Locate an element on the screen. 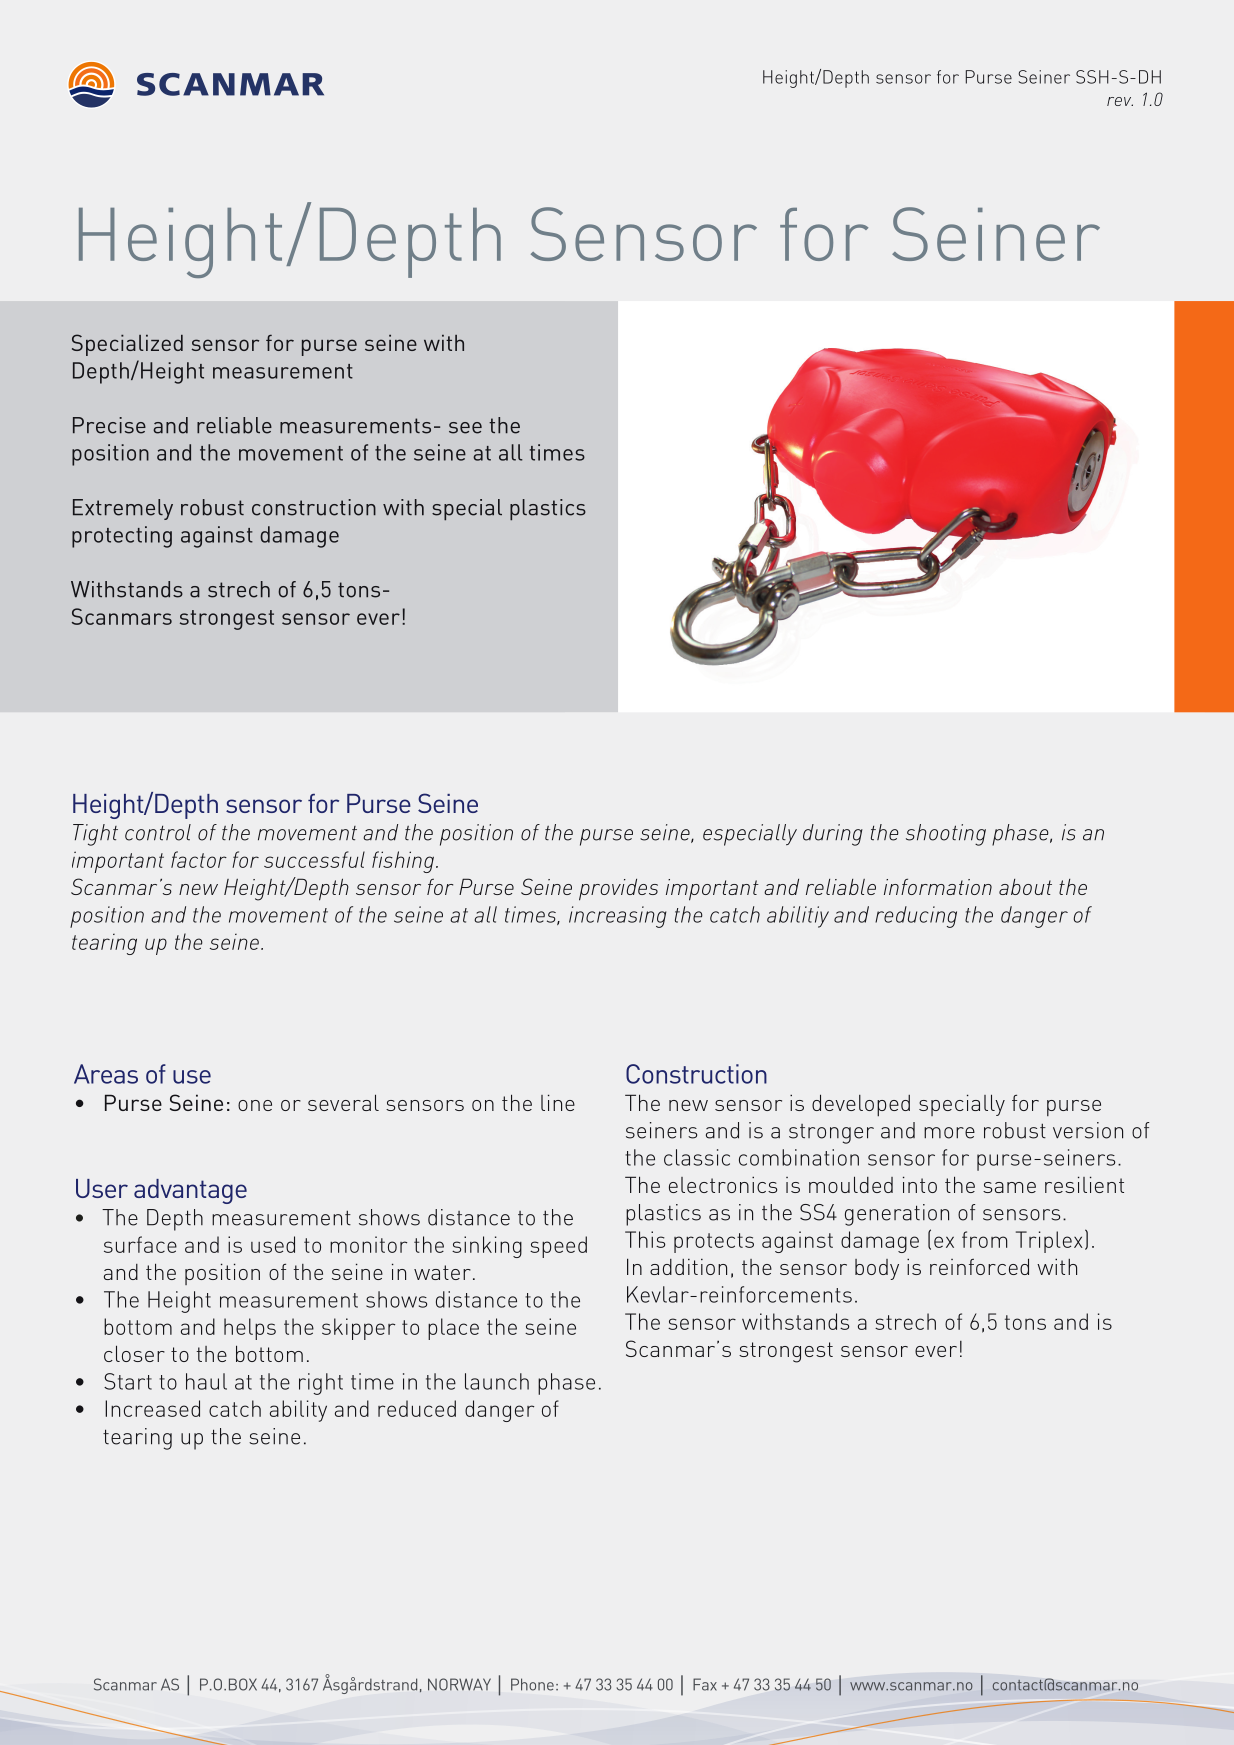  about is located at coordinates (1025, 887).
